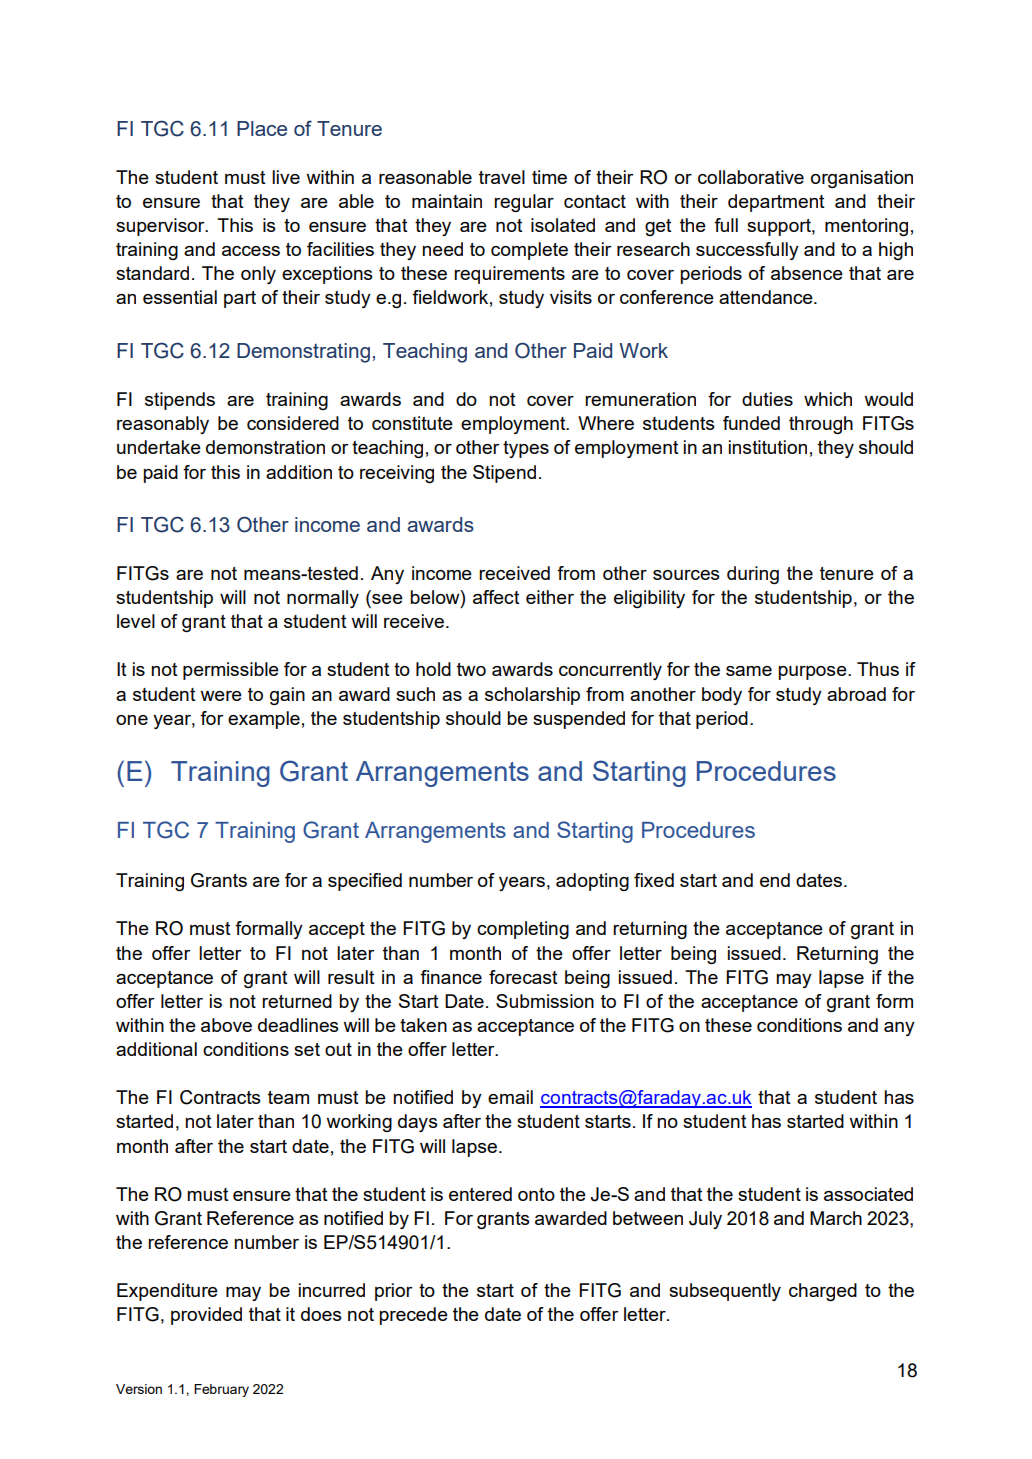 This document has height=1459, width=1032. I want to click on collaborative, so click(751, 177).
